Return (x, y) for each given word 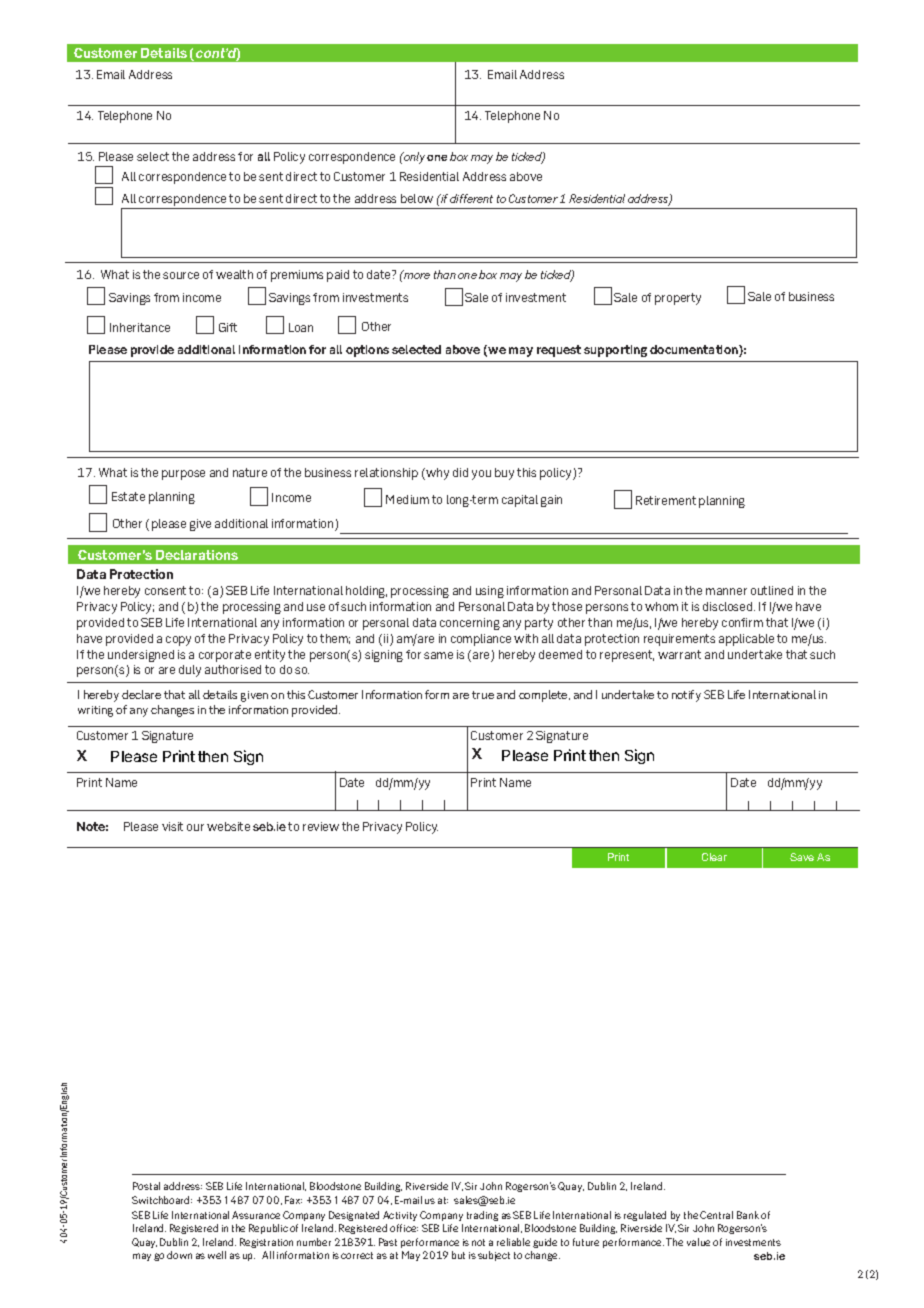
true (483, 695)
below (417, 198)
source (181, 275)
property (678, 299)
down (179, 1255)
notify (686, 696)
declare (141, 694)
